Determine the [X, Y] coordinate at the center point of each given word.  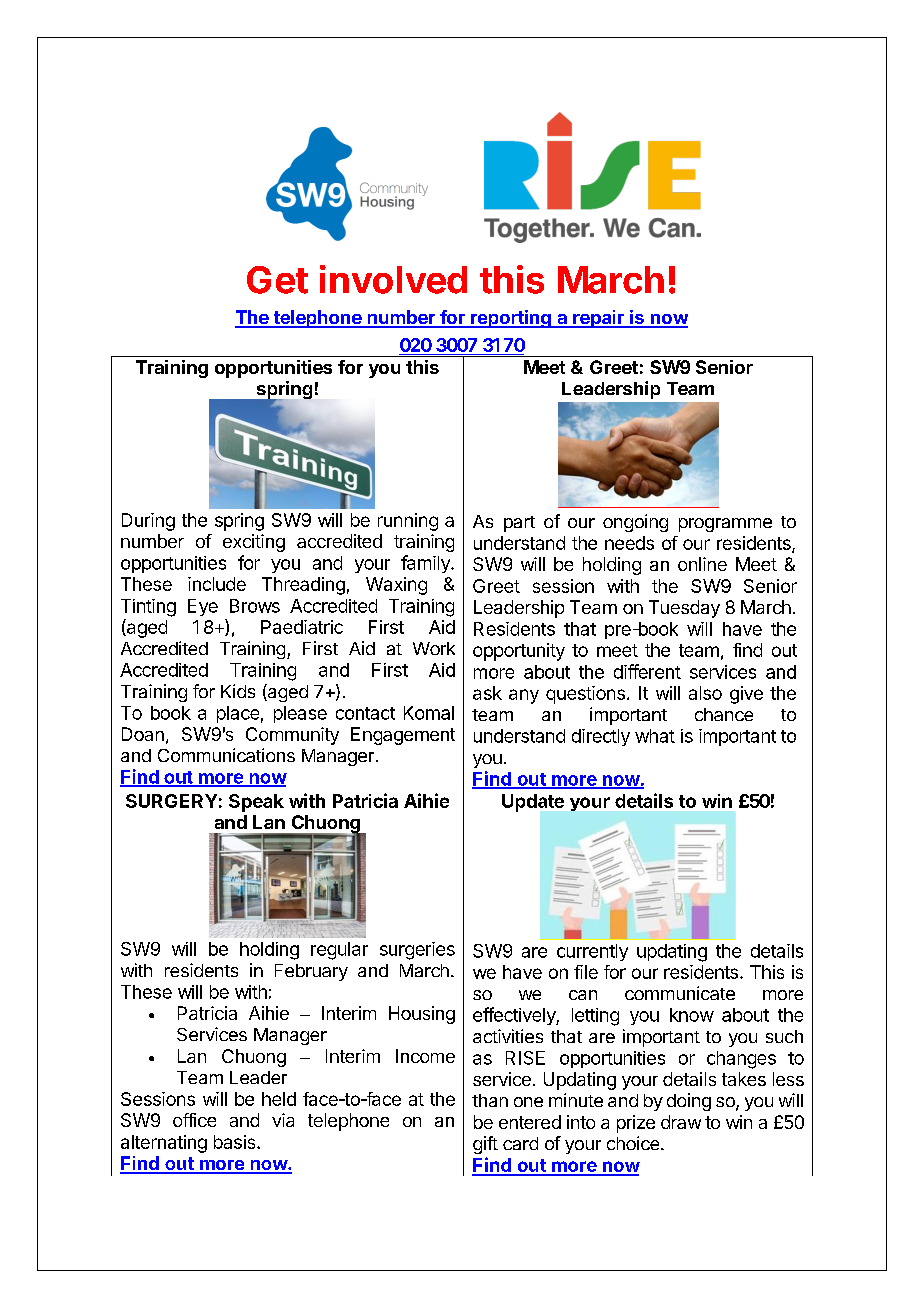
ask [487, 693]
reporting [511, 319]
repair [598, 319]
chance [724, 714]
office [194, 1120]
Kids [238, 691]
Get [277, 280]
